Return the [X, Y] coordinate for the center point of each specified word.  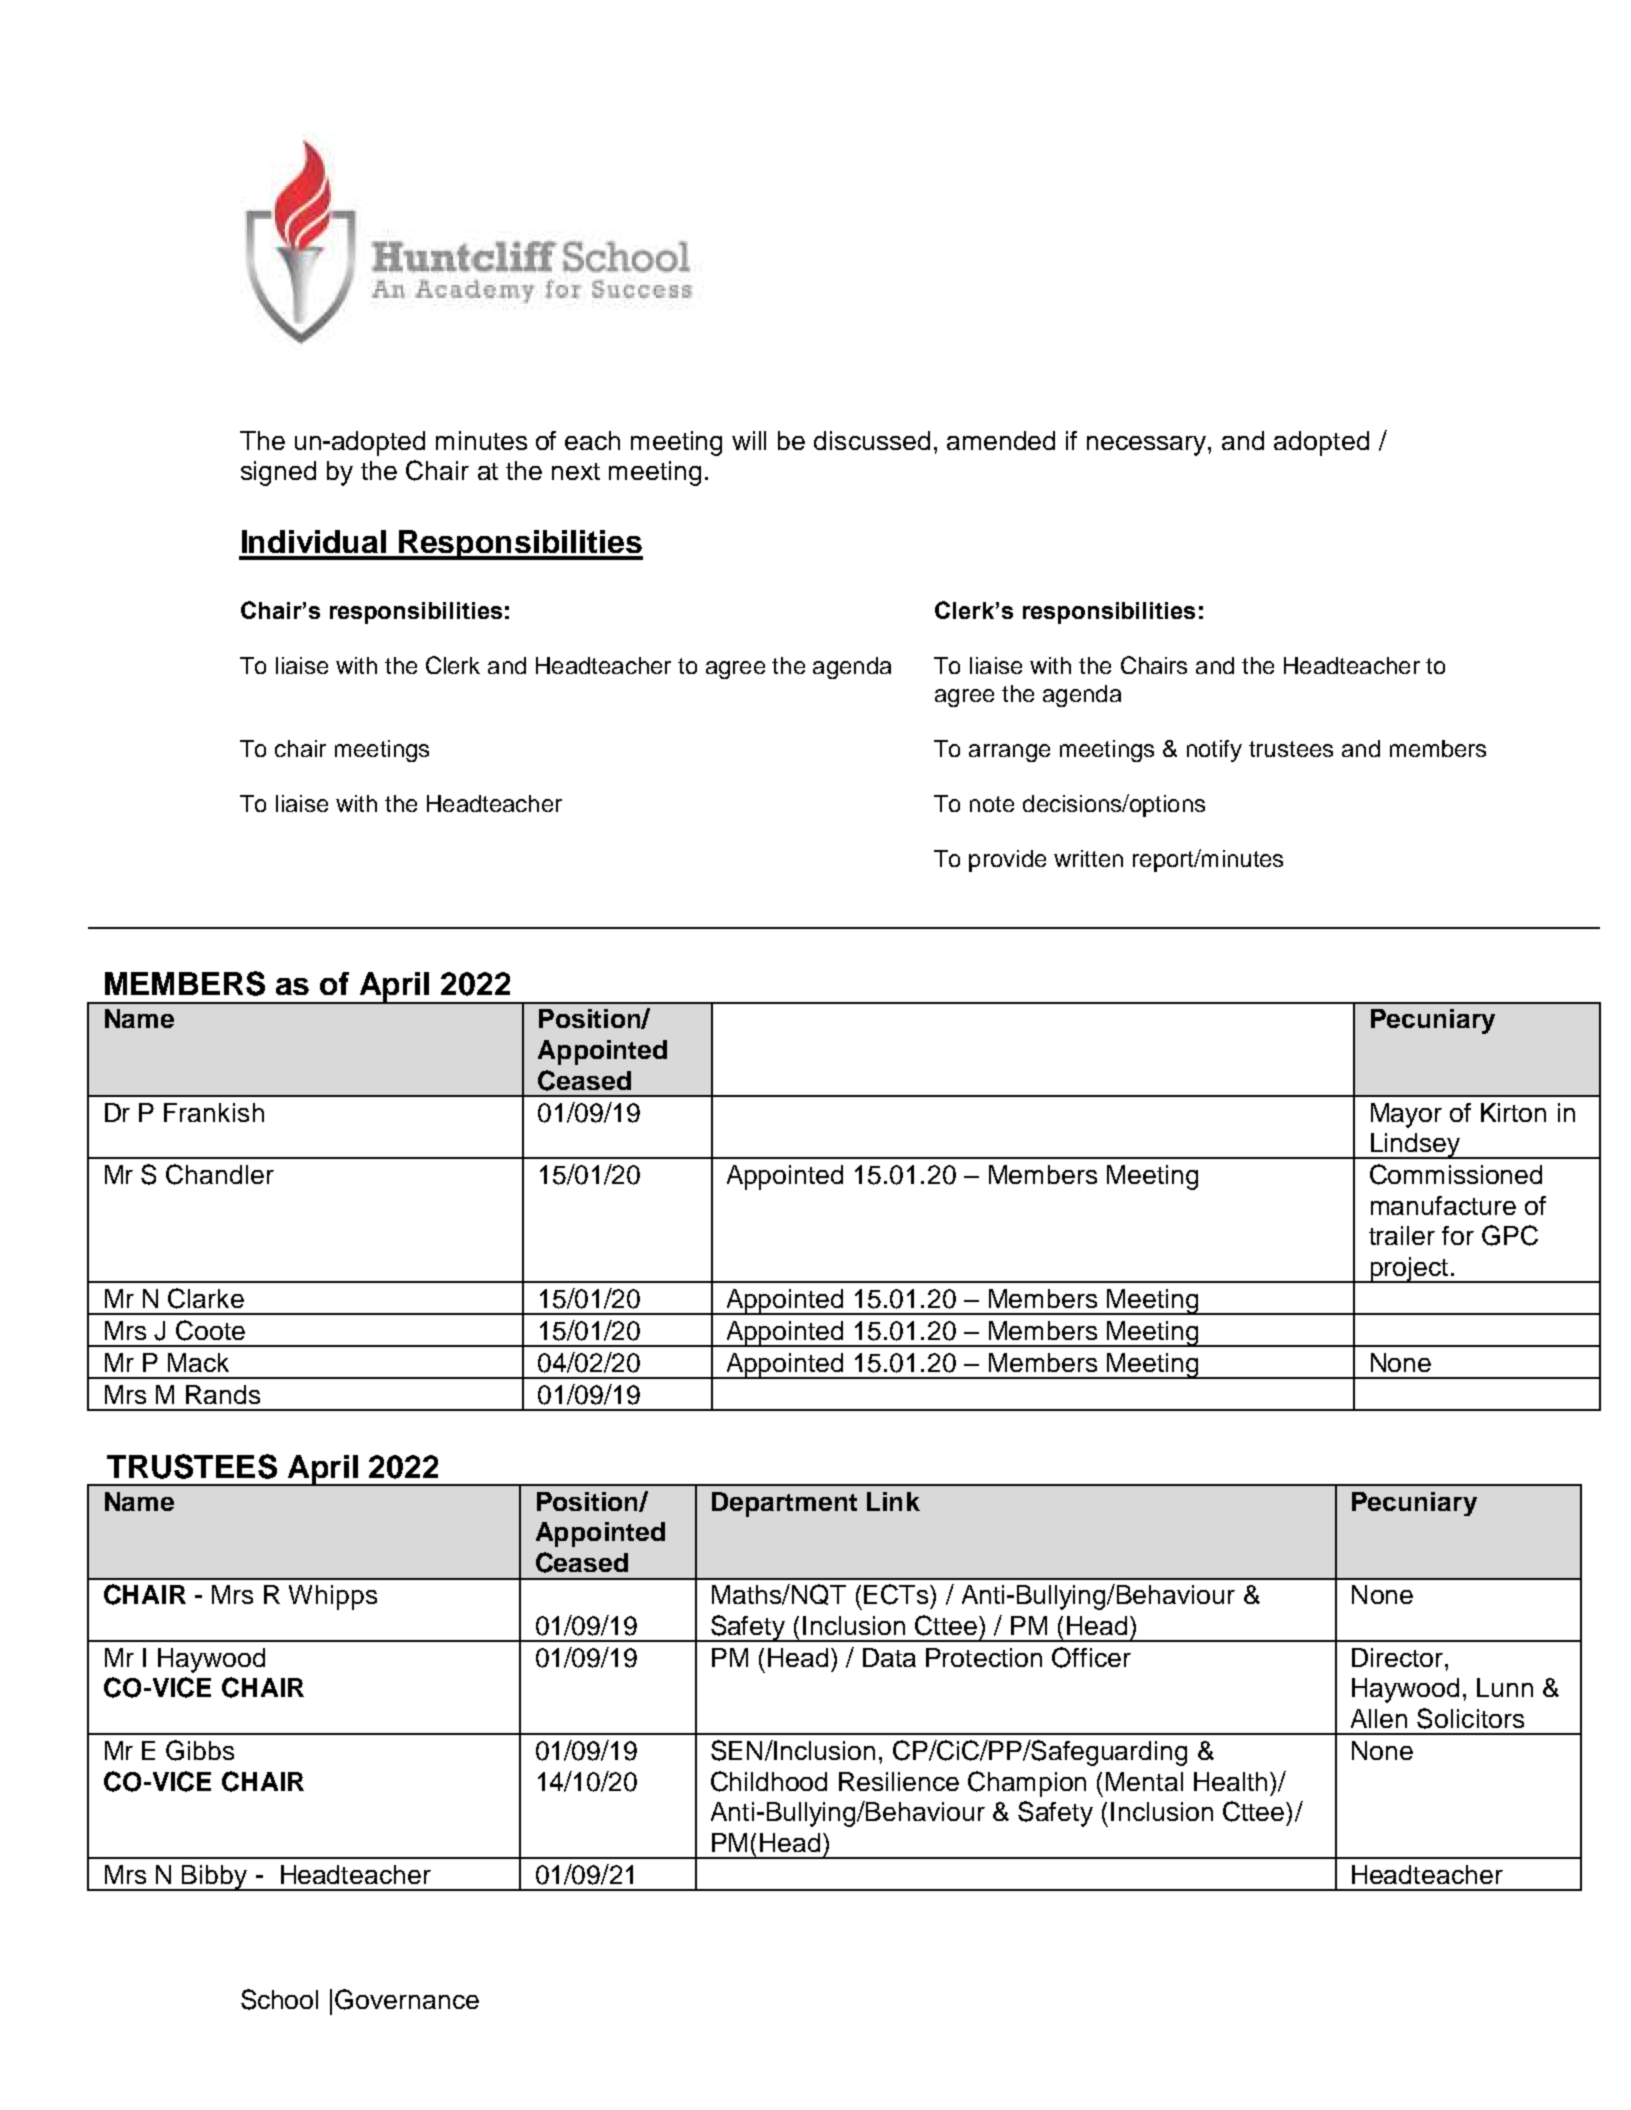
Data [889, 1657]
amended [1001, 440]
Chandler [220, 1174]
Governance [407, 1999]
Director [1399, 1657]
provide [1007, 861]
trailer [1402, 1235]
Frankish [214, 1112]
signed [278, 473]
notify [1214, 751]
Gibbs [200, 1750]
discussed [872, 440]
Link [893, 1501]
